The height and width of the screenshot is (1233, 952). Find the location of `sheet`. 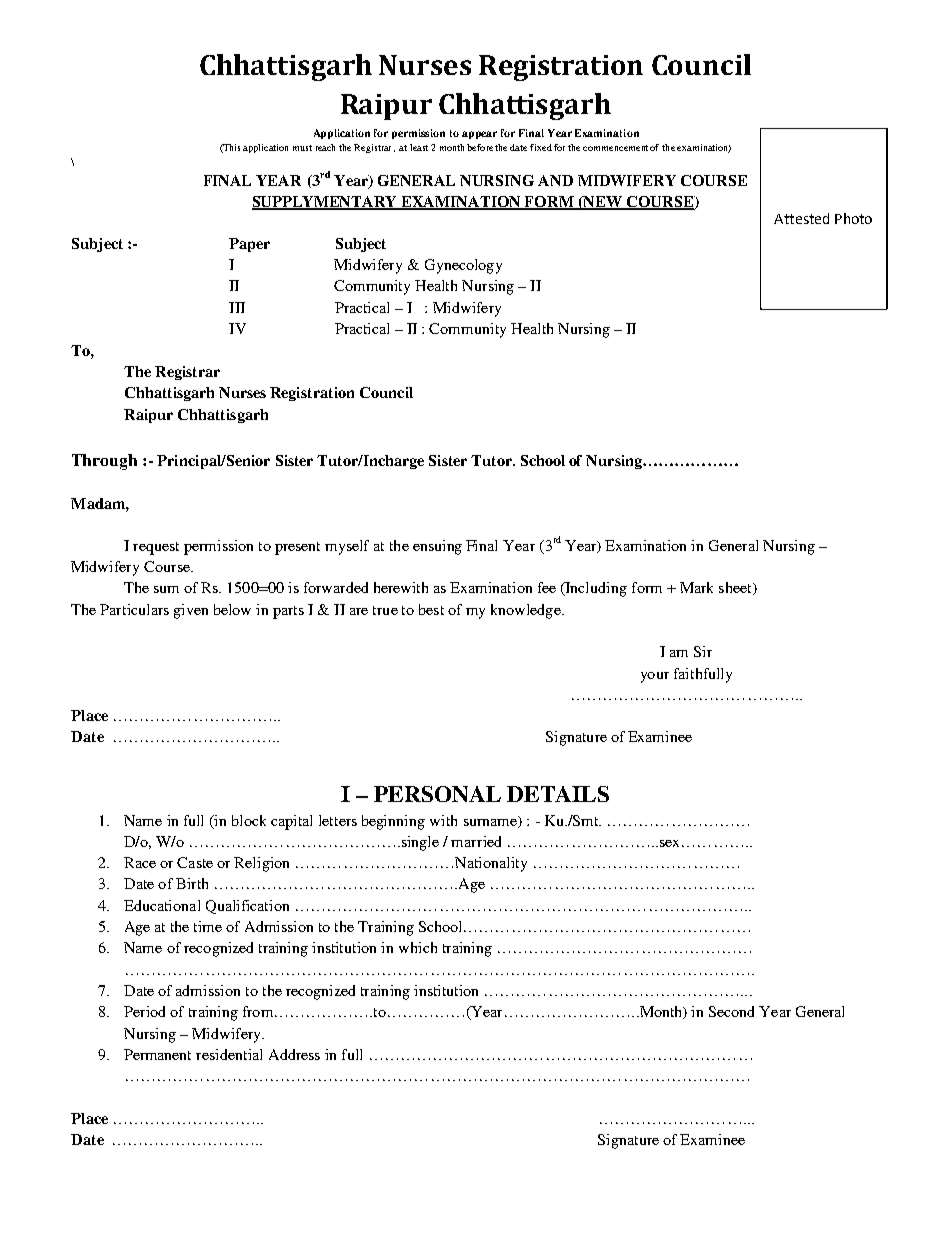

sheet is located at coordinates (736, 588).
